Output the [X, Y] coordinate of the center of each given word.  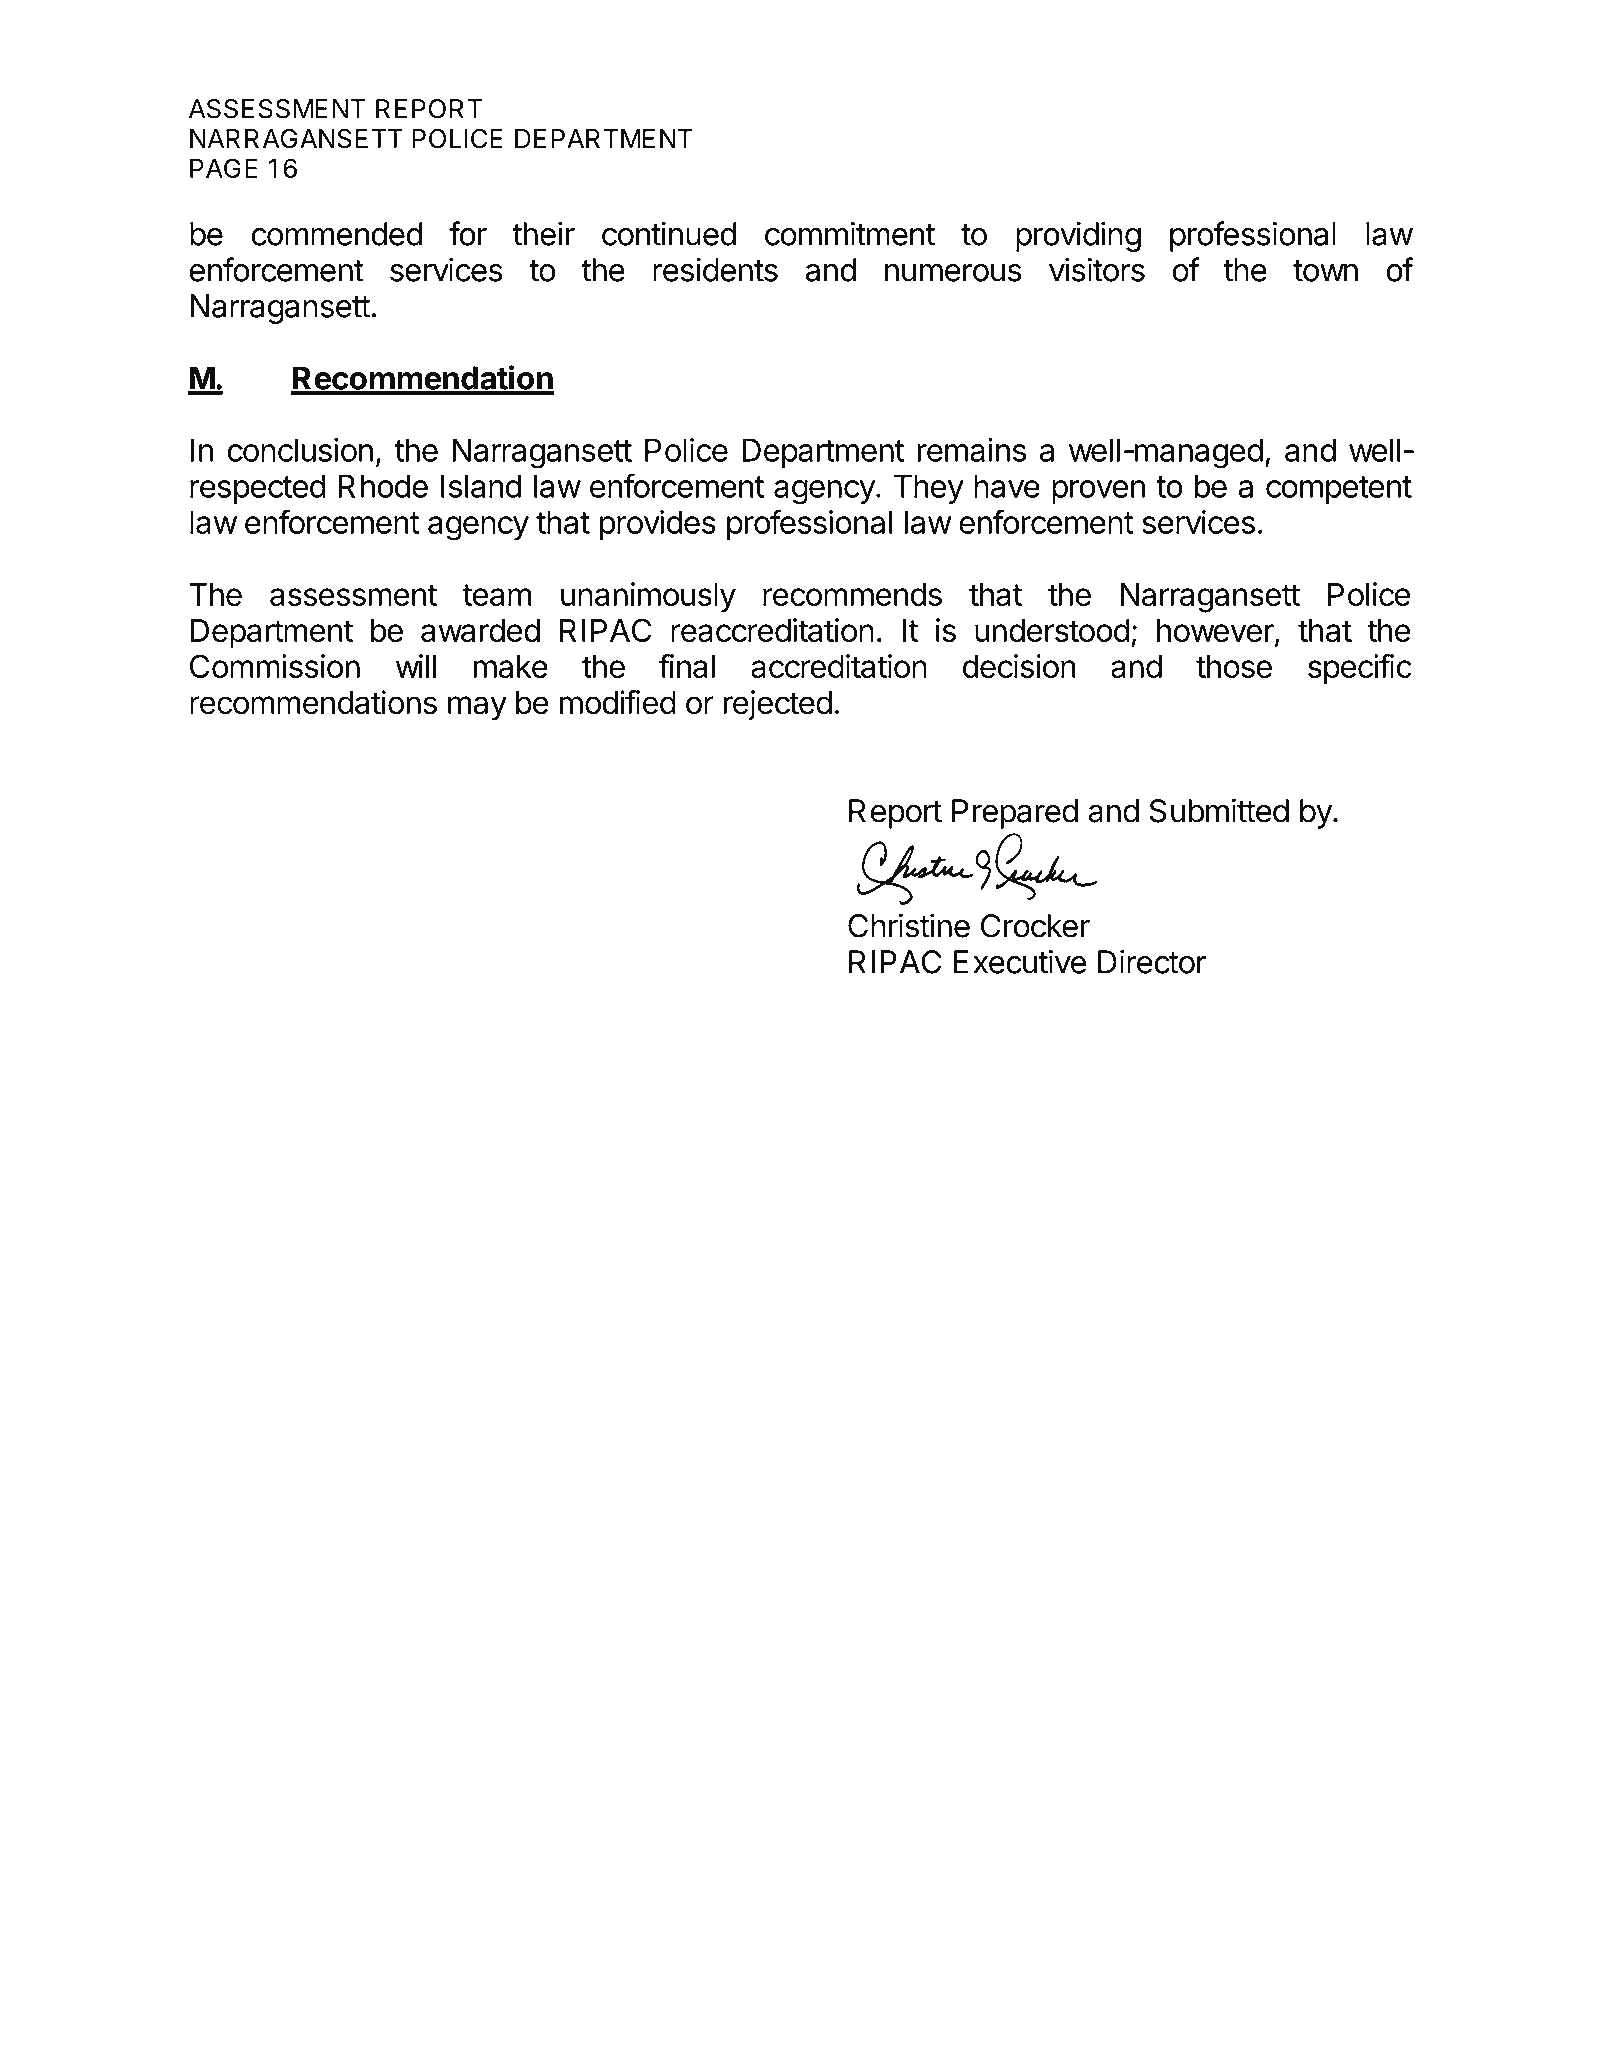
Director [1152, 961]
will [416, 666]
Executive [1020, 961]
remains [971, 450]
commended [336, 234]
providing [1078, 236]
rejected [777, 705]
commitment [850, 233]
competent [1339, 490]
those [1234, 666]
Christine [909, 925]
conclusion [300, 450]
